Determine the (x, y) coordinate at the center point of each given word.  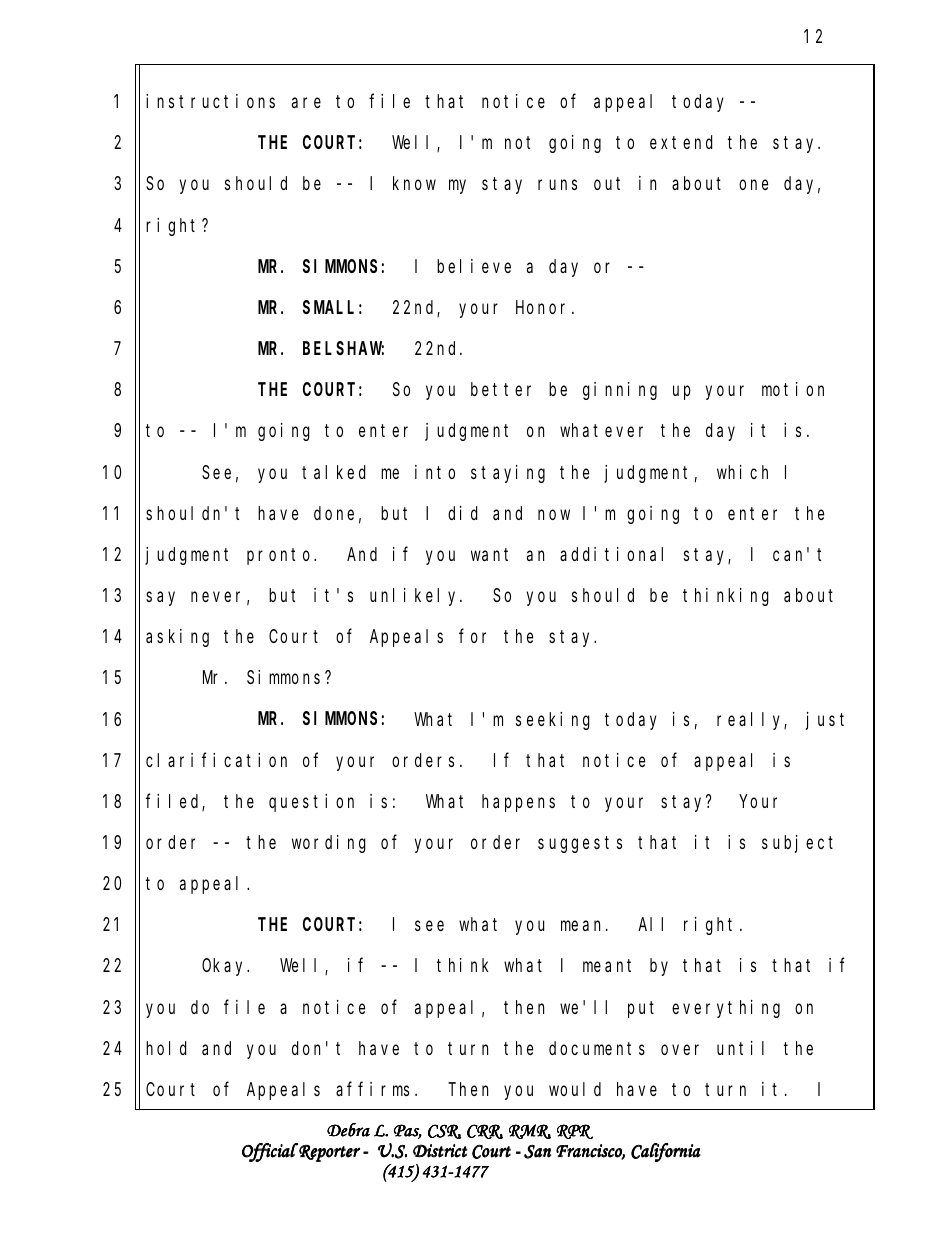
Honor (544, 307)
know (414, 183)
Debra (348, 1130)
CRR (485, 1131)
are (306, 103)
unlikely (416, 597)
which (742, 472)
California (666, 1152)
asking (177, 638)
